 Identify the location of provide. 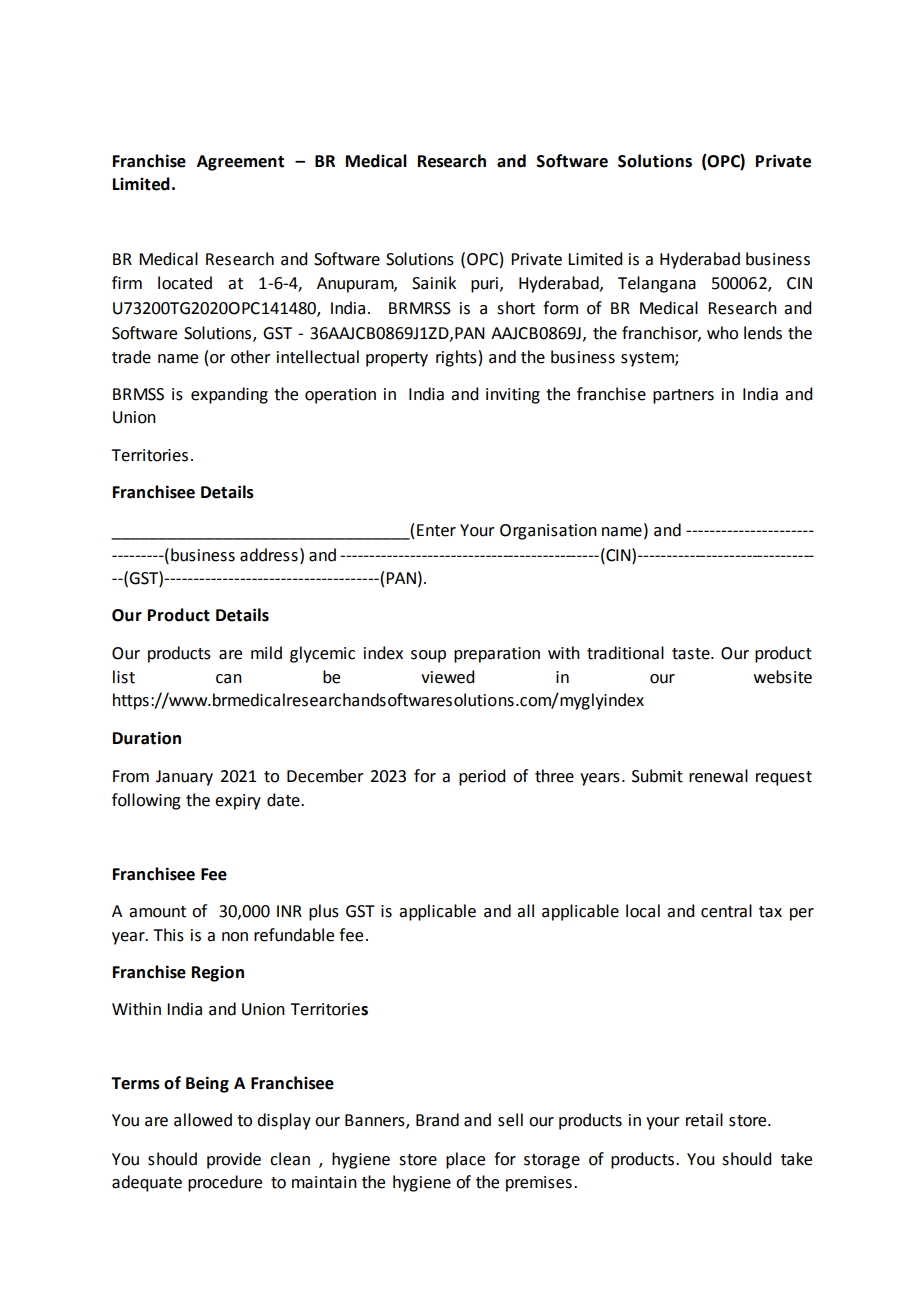
(234, 1160).
